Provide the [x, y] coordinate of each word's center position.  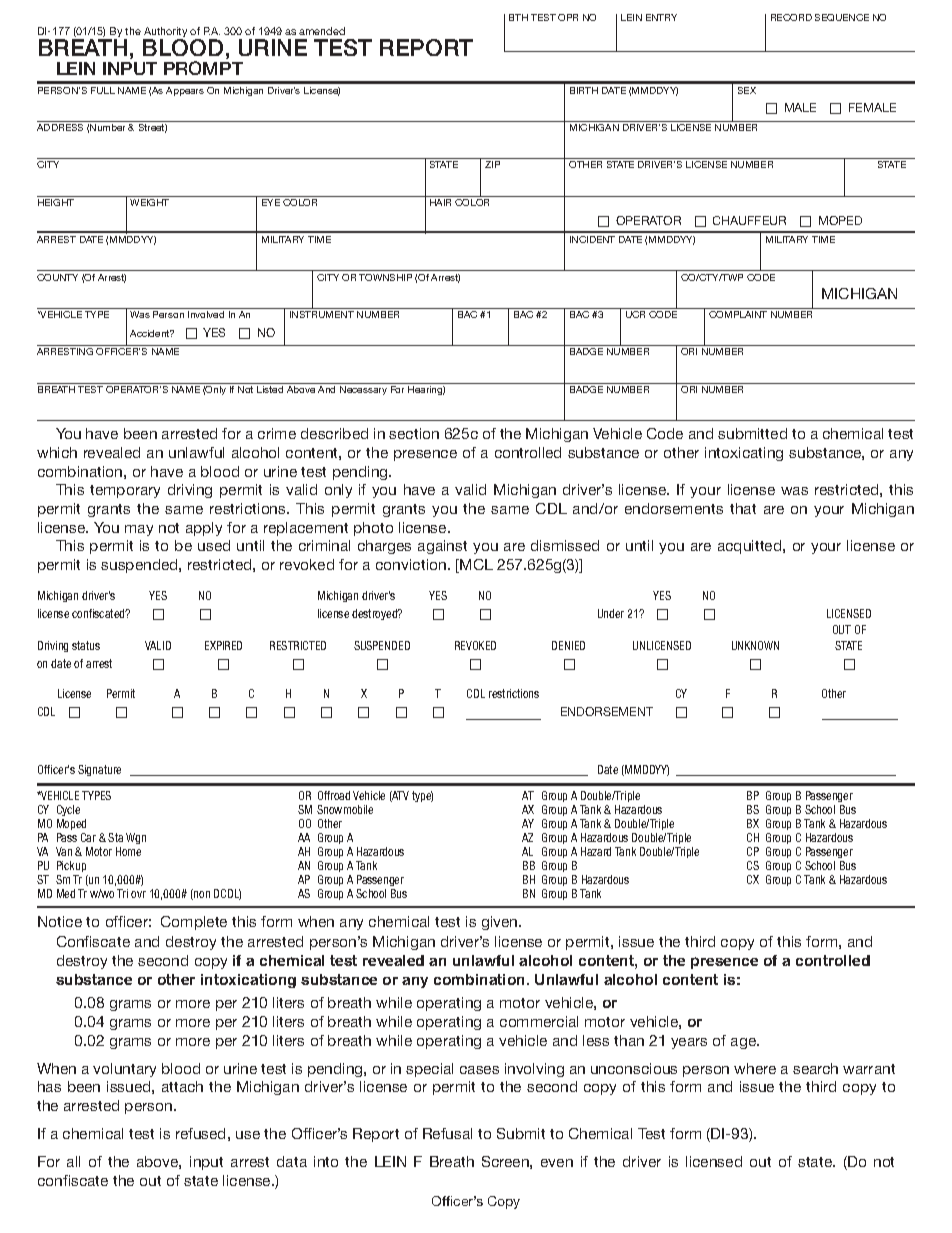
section [414, 433]
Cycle [68, 810]
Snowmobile [345, 809]
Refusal [447, 1133]
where [755, 1068]
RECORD [791, 17]
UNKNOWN [755, 645]
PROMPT [203, 68]
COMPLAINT [738, 314]
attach [182, 1086]
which [57, 452]
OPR [568, 17]
